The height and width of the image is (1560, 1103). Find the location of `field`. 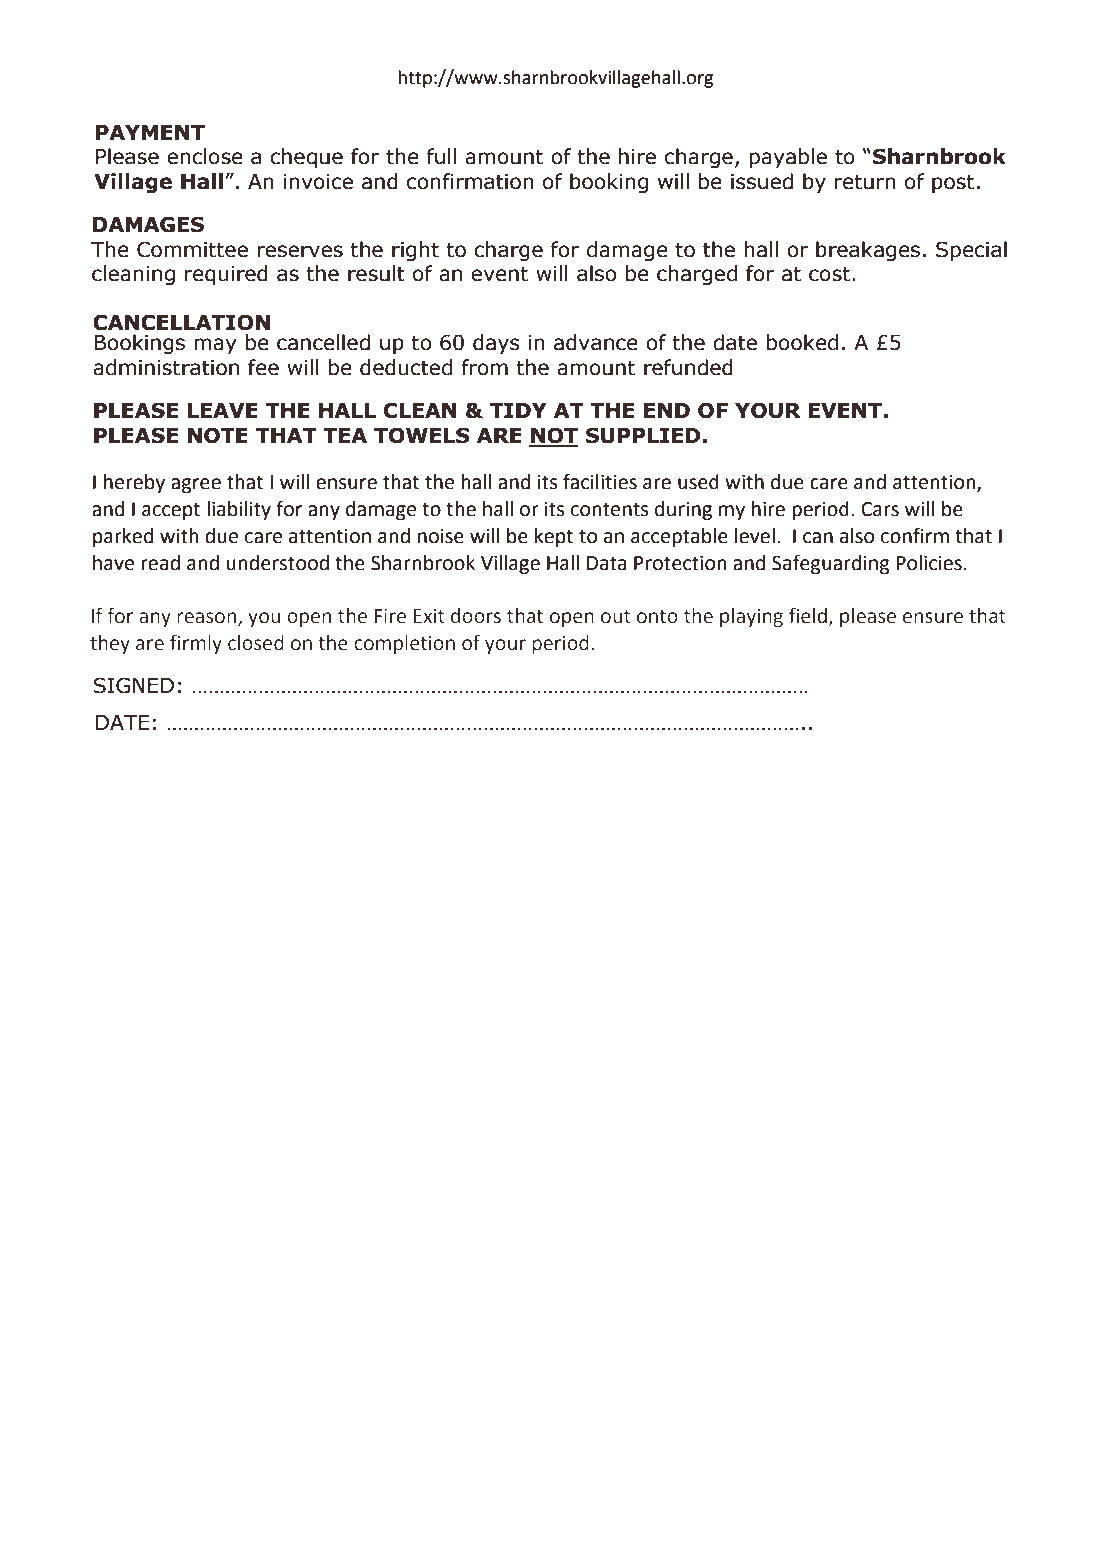

field is located at coordinates (808, 616).
